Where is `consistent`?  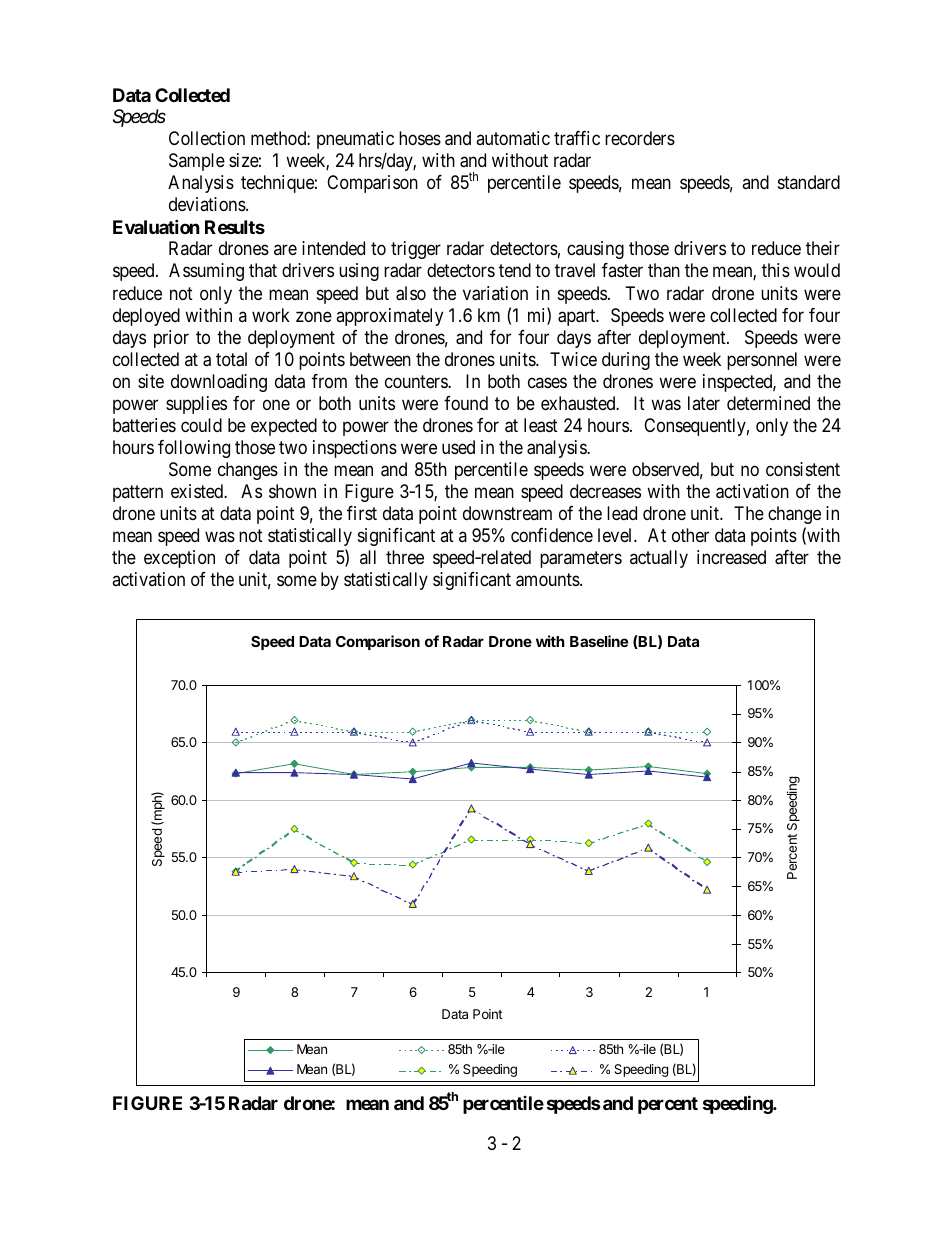 consistent is located at coordinates (803, 469).
